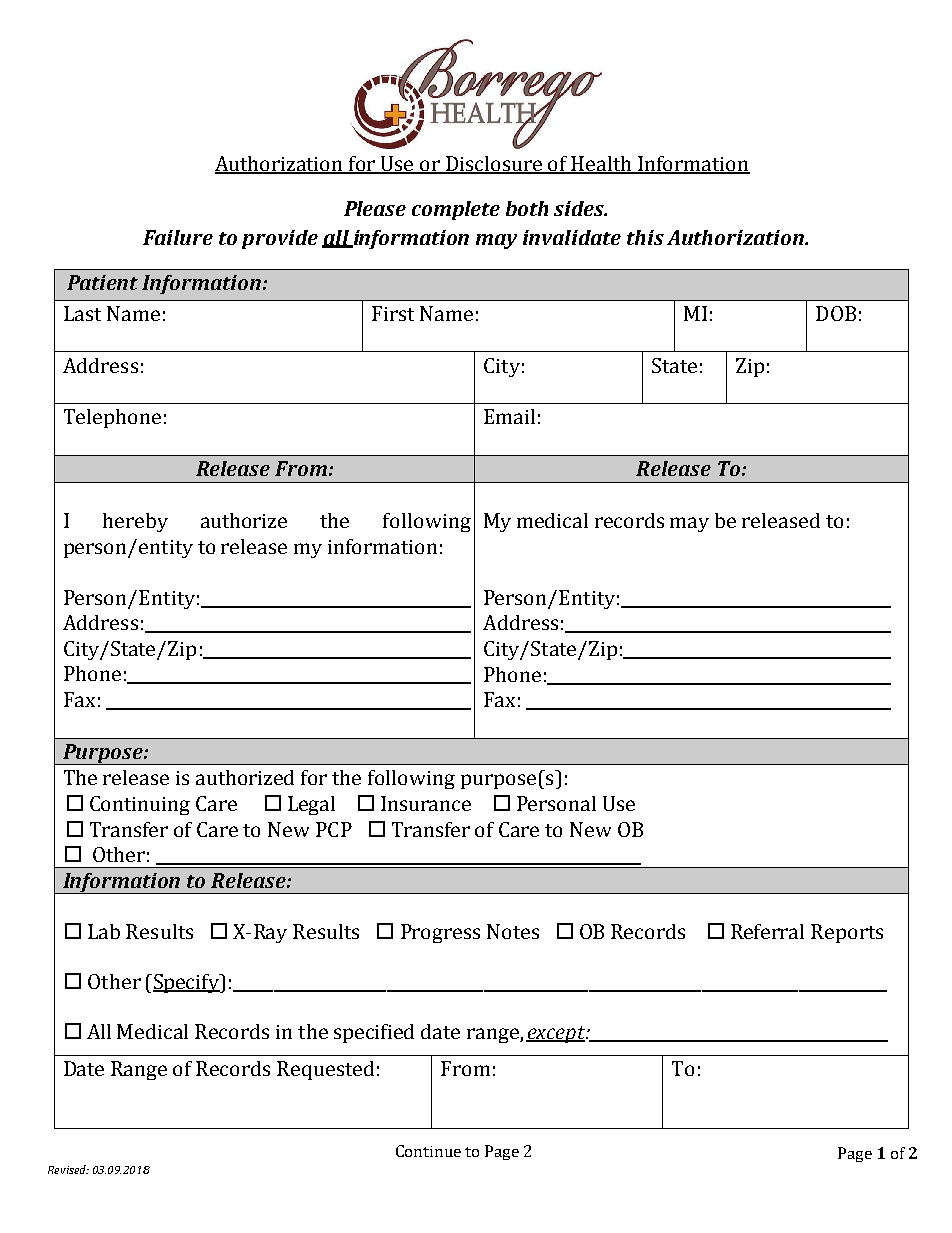  What do you see at coordinates (178, 237) in the document?
I see `Failure` at bounding box center [178, 237].
